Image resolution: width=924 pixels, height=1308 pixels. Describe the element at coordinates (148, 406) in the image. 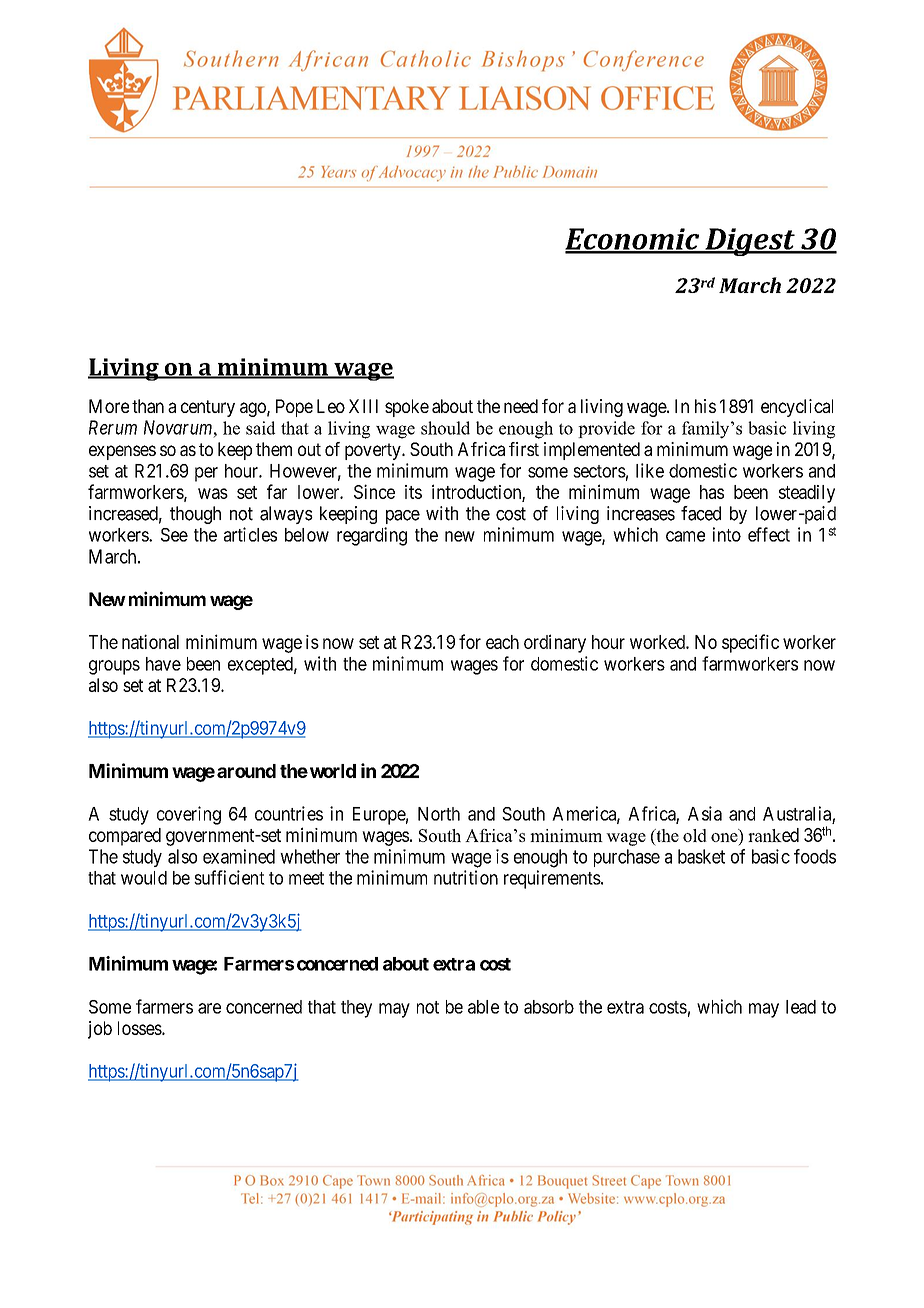

I see `than` at that location.
